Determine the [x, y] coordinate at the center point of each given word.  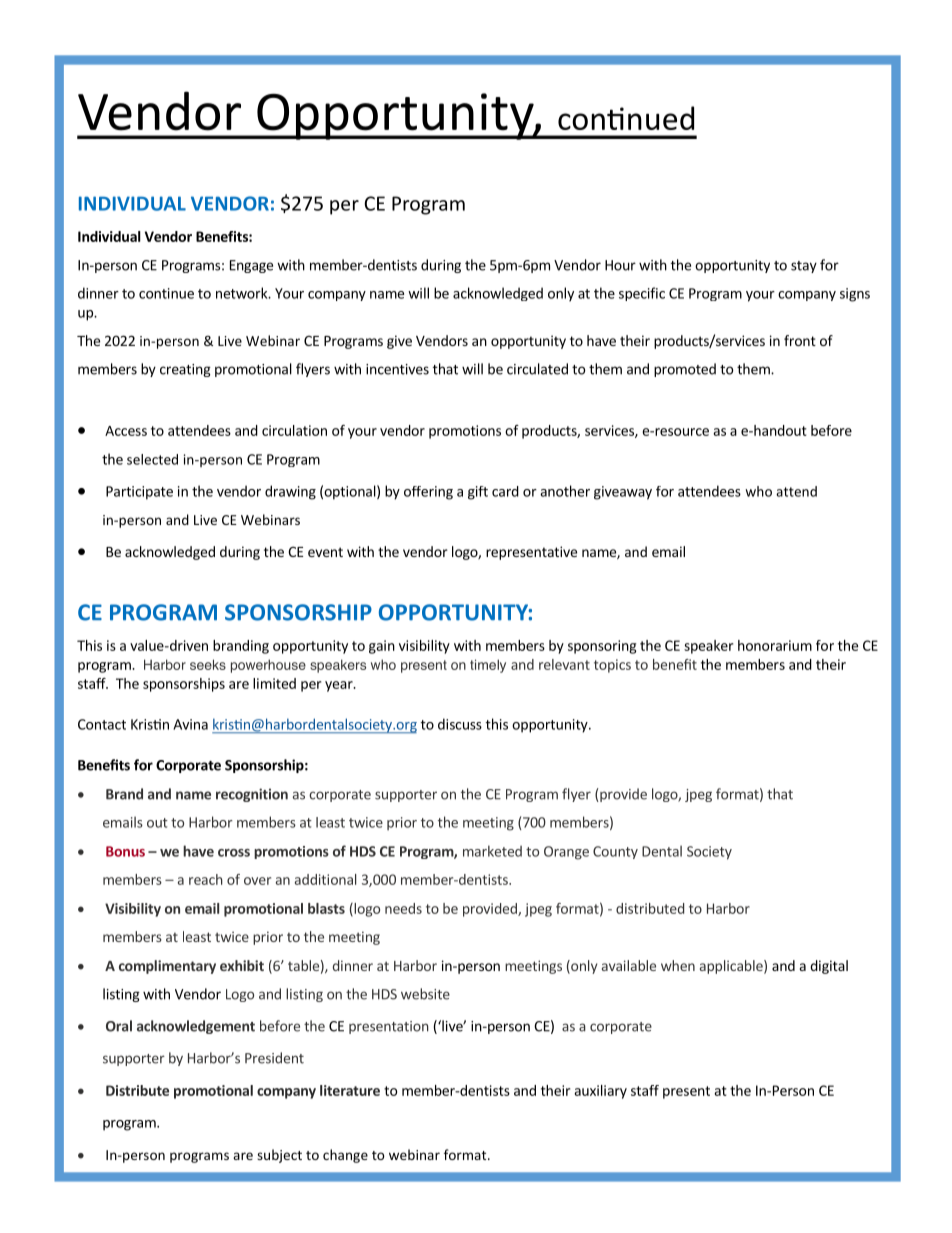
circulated [537, 369]
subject [279, 1156]
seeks [208, 664]
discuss [460, 724]
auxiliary [600, 1092]
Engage [251, 266]
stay [804, 267]
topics [612, 666]
